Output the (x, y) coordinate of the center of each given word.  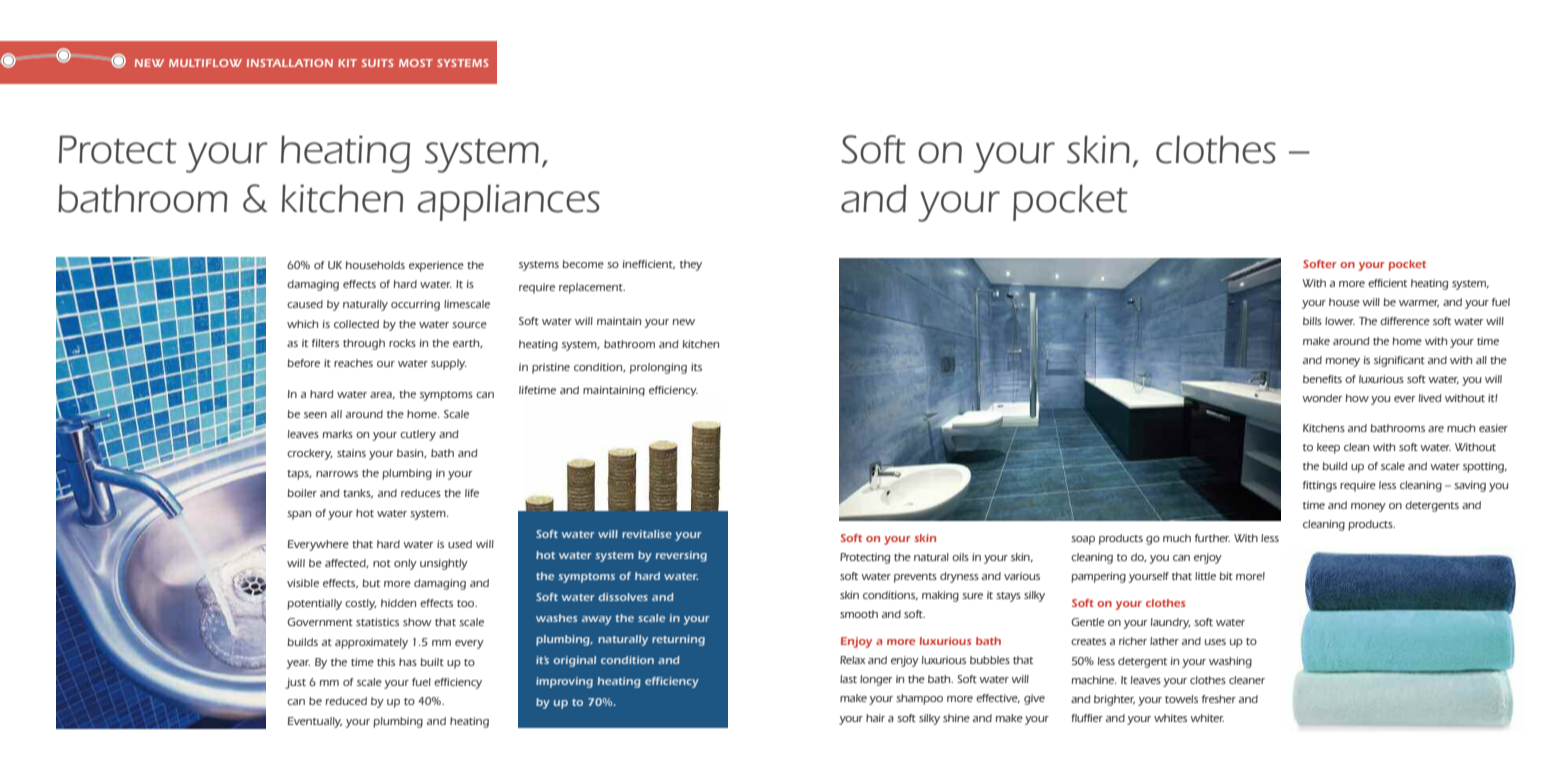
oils (960, 557)
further (1212, 538)
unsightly (444, 564)
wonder (1322, 398)
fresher (1219, 699)
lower (1340, 321)
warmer (1419, 303)
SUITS (378, 63)
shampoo (919, 699)
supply (448, 364)
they (691, 265)
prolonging (658, 368)
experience (436, 266)
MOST (416, 63)
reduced (346, 701)
